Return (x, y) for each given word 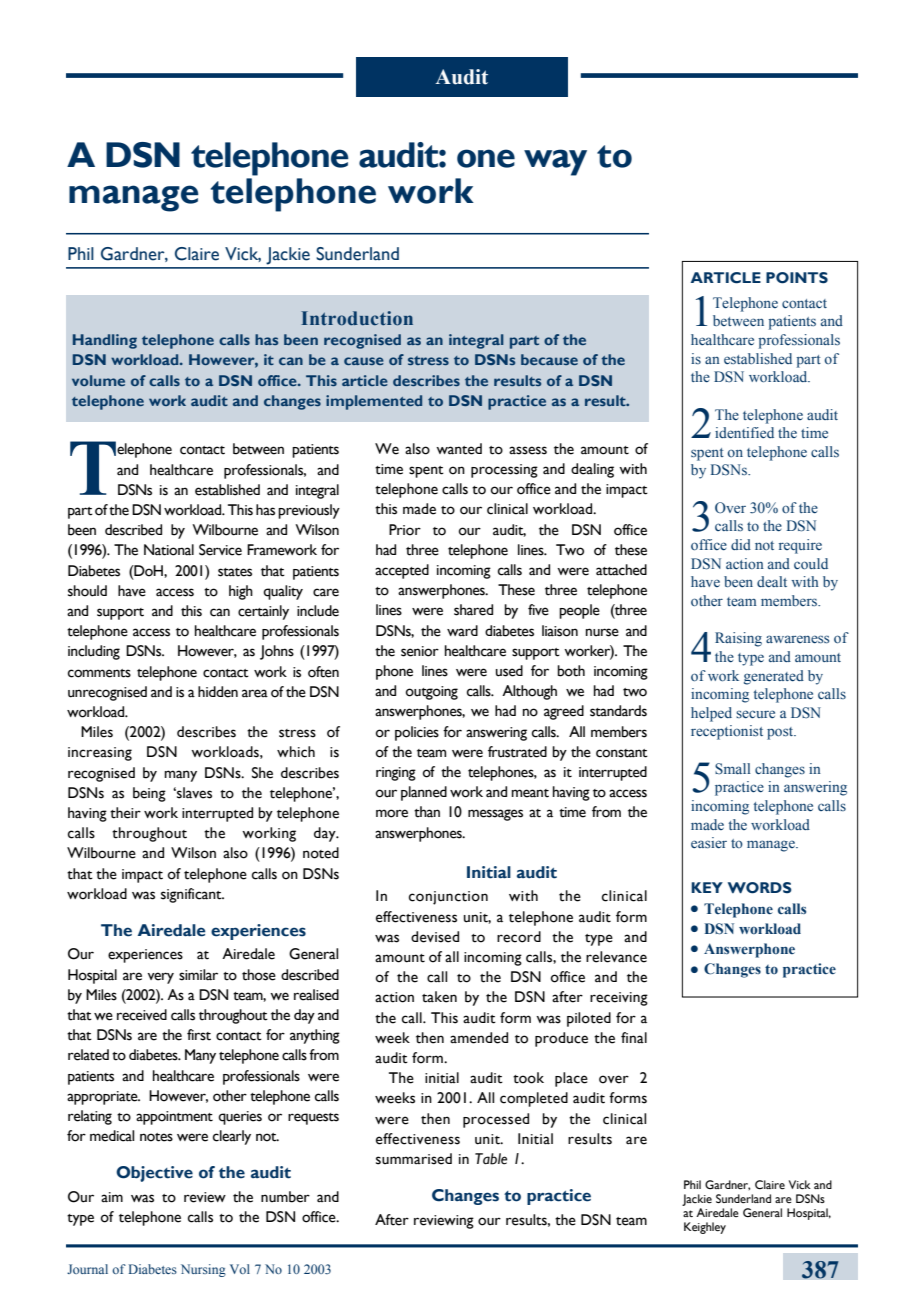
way (555, 162)
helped (711, 714)
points (797, 278)
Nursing (203, 1270)
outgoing (431, 693)
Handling (105, 341)
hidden (218, 692)
